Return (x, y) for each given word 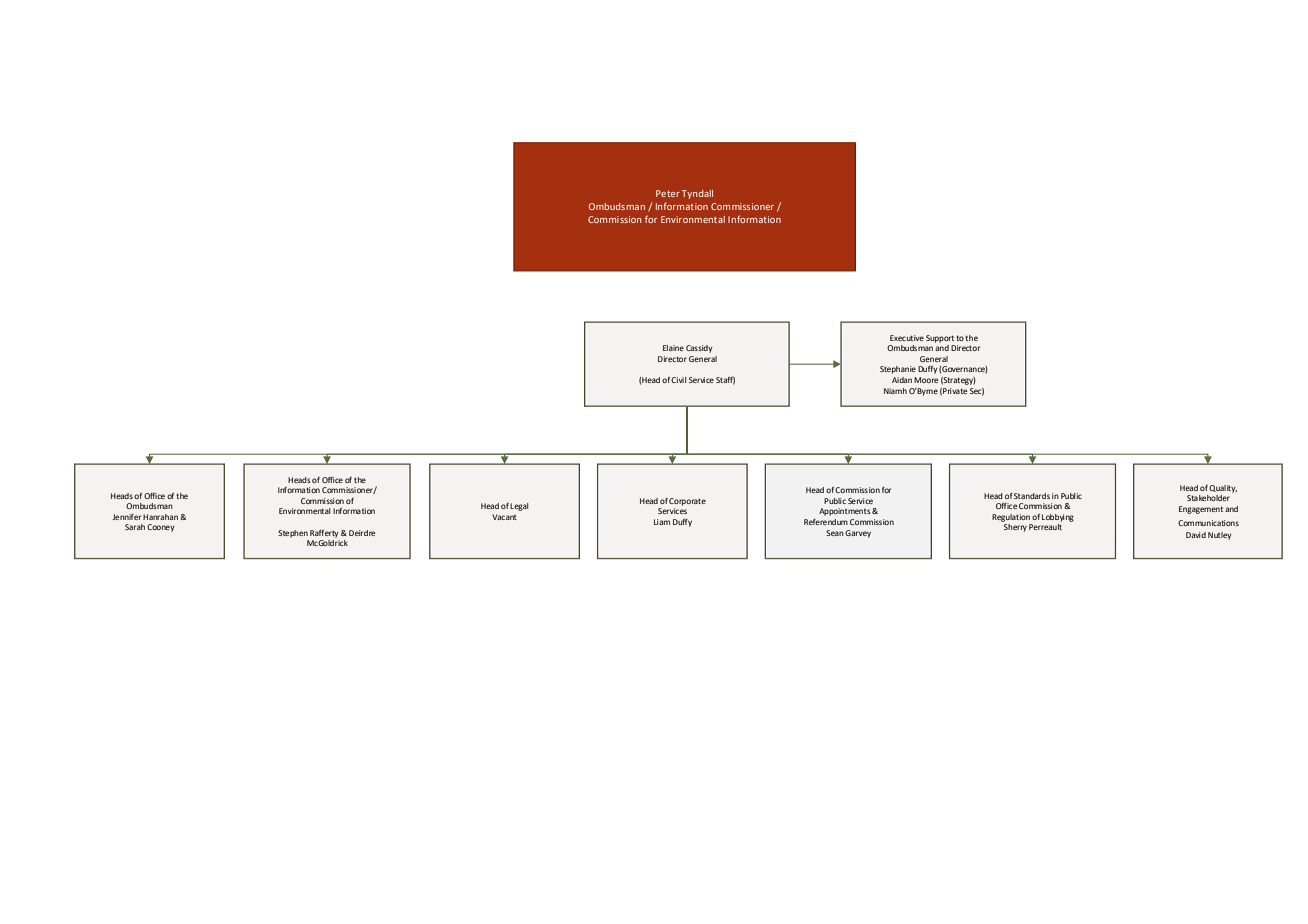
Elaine (673, 348)
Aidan (902, 380)
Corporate (687, 502)
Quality (1223, 489)
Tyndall (697, 194)
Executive (907, 338)
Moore (926, 380)
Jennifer (126, 517)
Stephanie (898, 370)
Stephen (293, 534)
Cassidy (699, 349)
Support (940, 339)
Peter (668, 193)
